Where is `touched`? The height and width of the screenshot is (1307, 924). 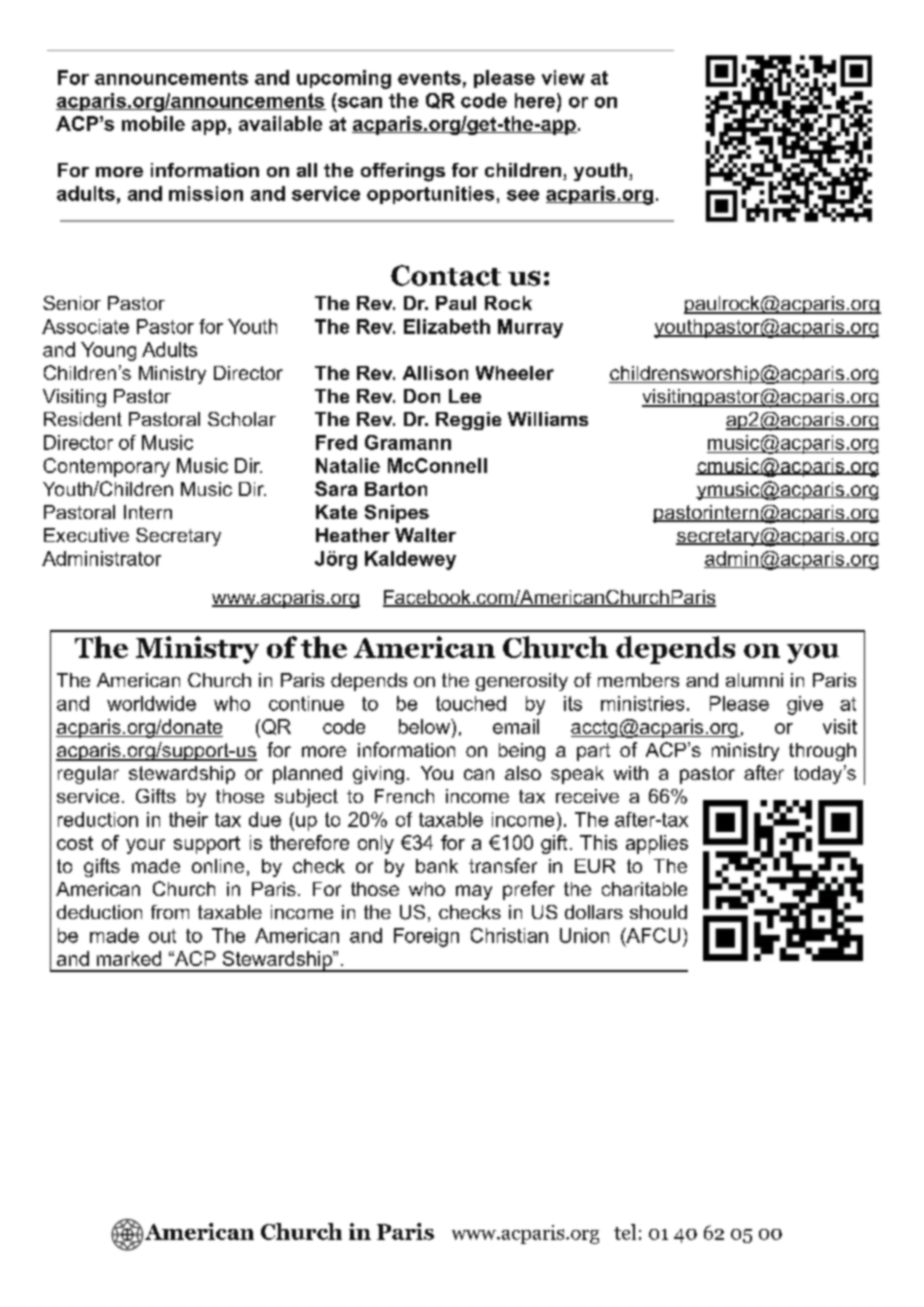
touched is located at coordinates (471, 703).
